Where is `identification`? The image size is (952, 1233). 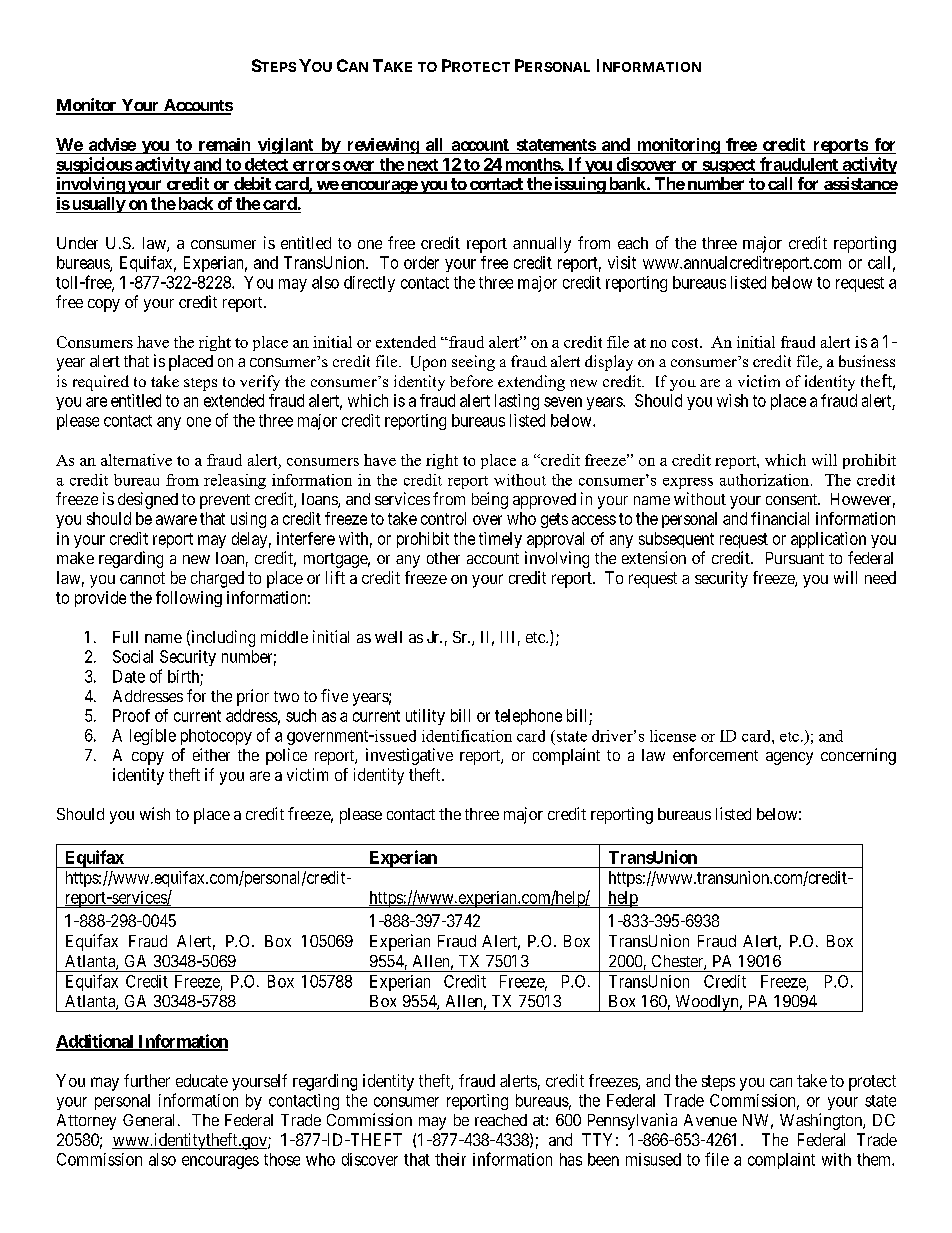
identification is located at coordinates (467, 736).
